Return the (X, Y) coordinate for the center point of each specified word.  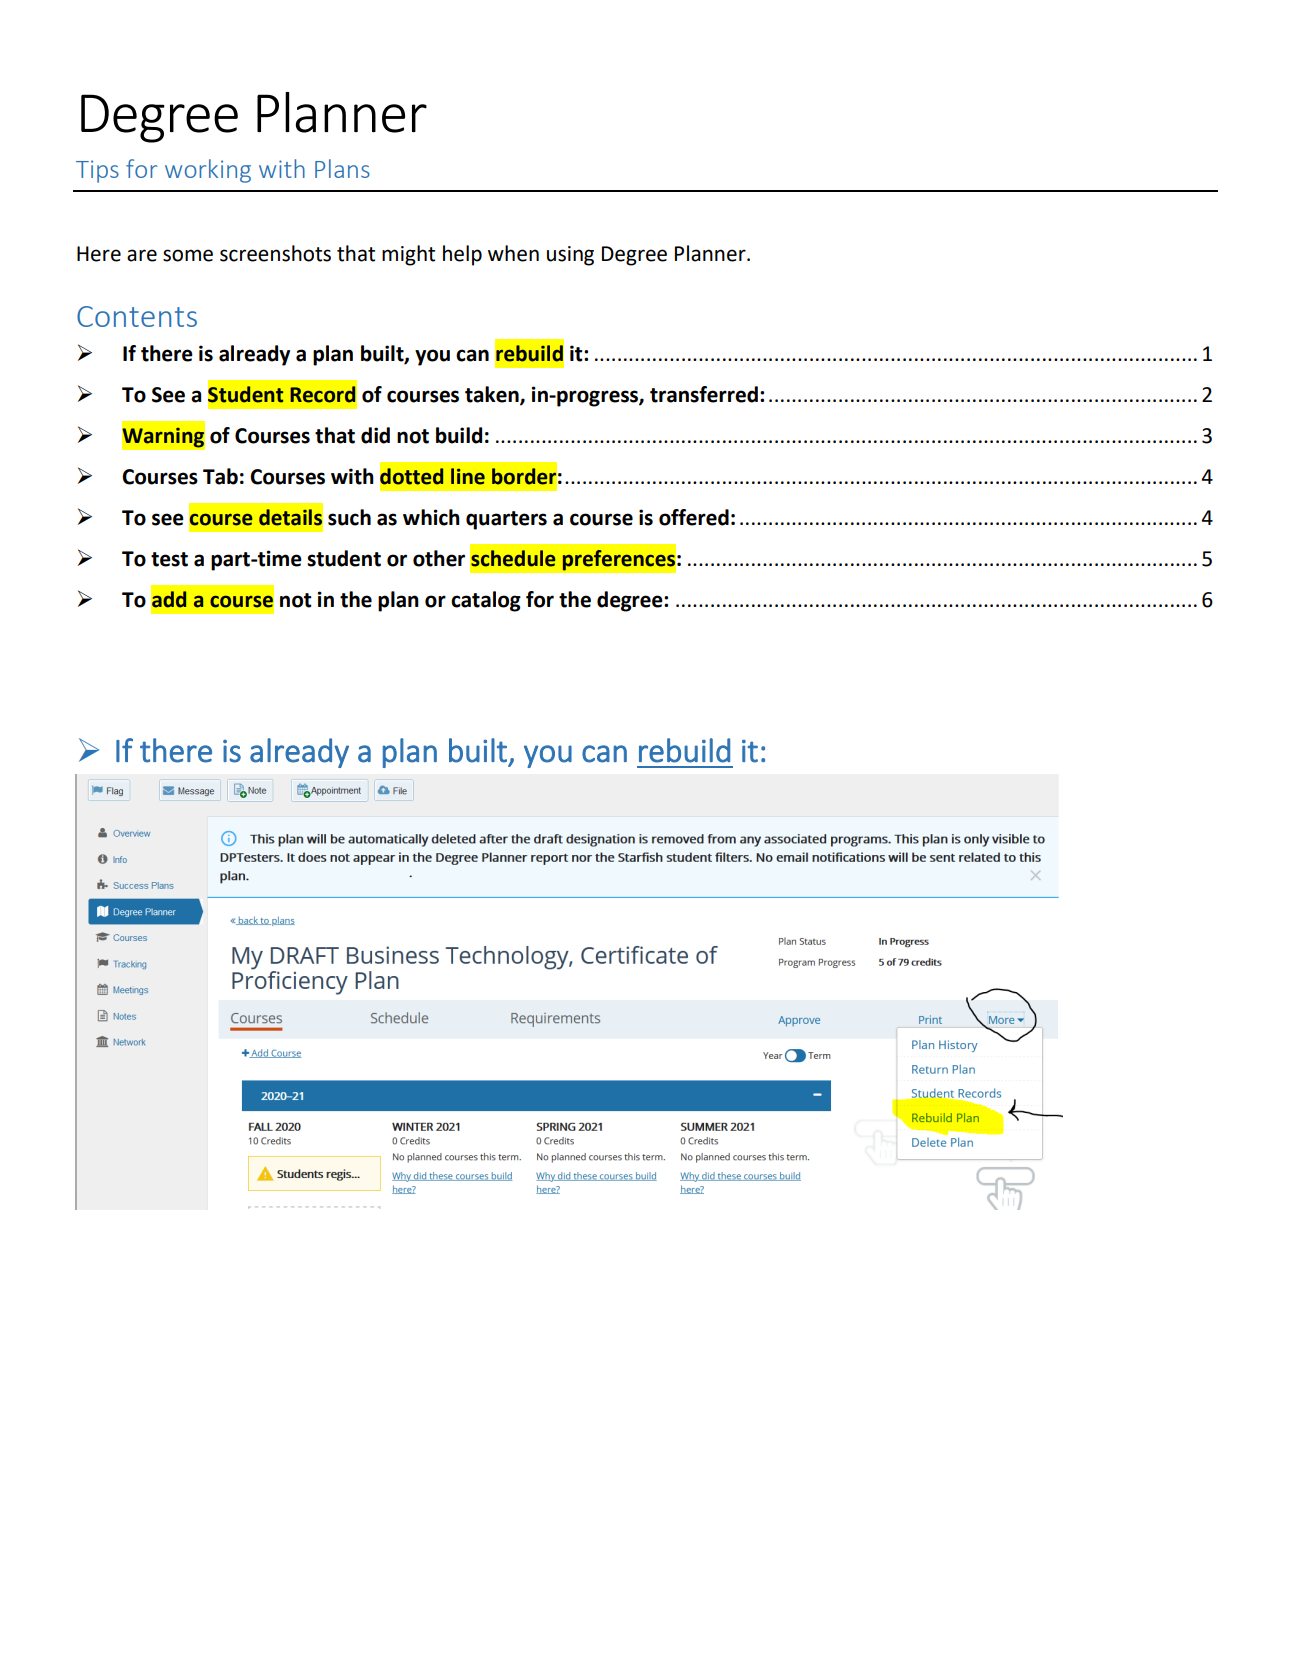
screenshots (275, 253)
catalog (486, 601)
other (439, 558)
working (208, 171)
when (513, 253)
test (169, 559)
